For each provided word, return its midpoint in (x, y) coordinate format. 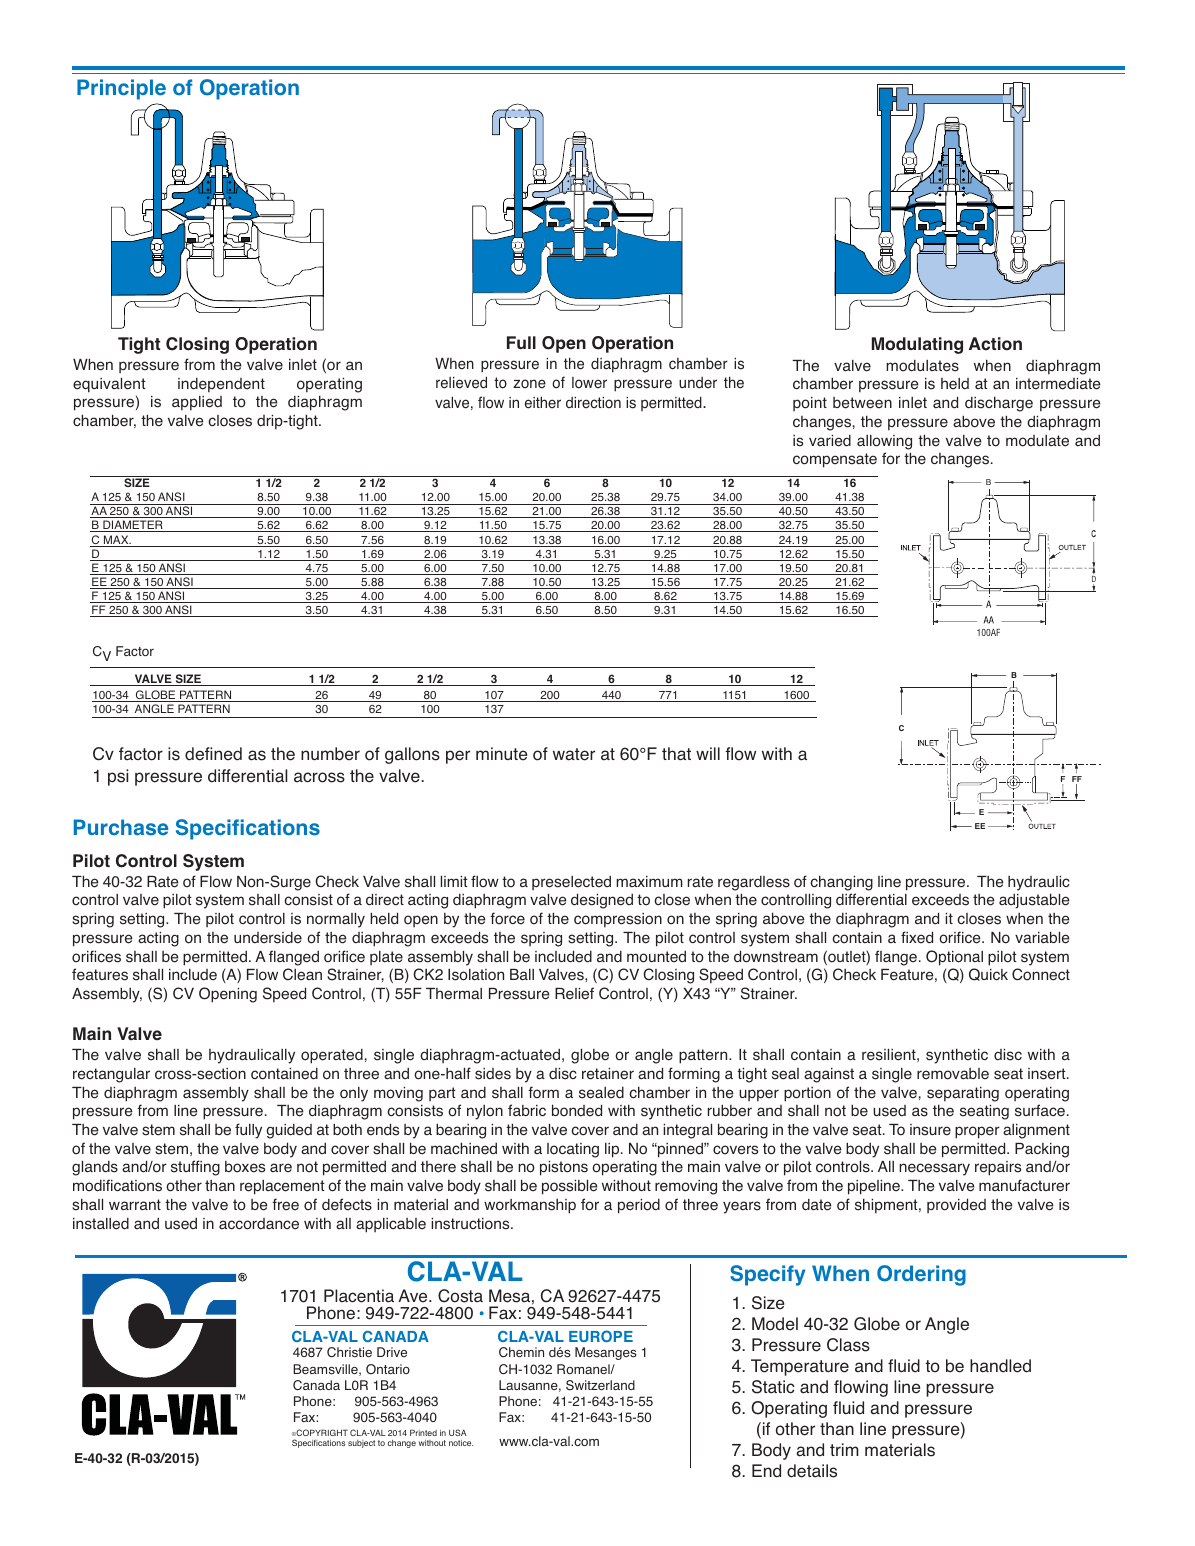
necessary (934, 1169)
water (574, 754)
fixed (917, 937)
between (862, 403)
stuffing (195, 1168)
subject (361, 1444)
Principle (121, 89)
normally (336, 920)
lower (589, 383)
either (543, 402)
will (708, 753)
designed (602, 901)
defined (213, 754)
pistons (564, 1168)
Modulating (917, 345)
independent (221, 385)
